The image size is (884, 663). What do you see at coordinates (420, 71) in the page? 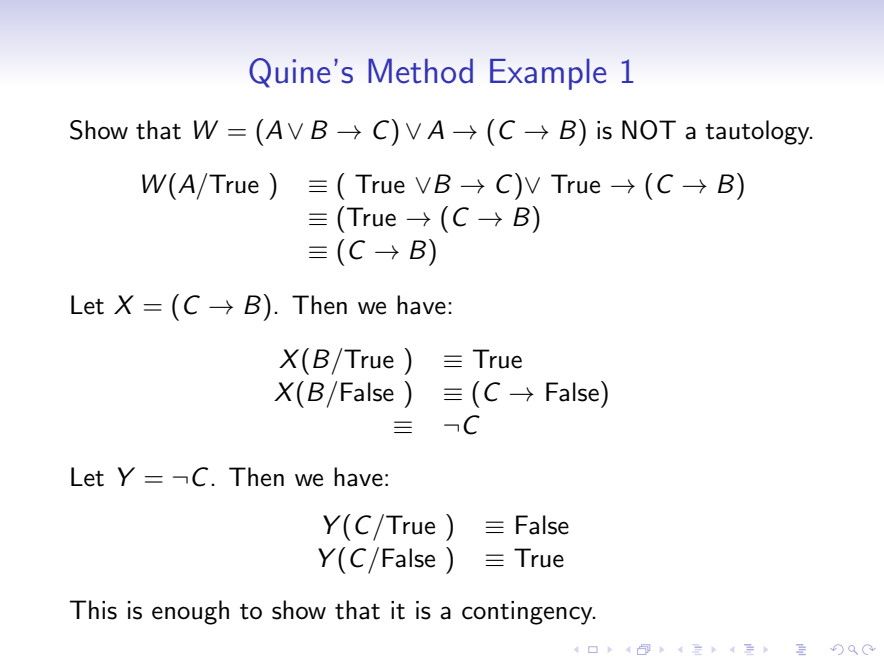
I see `Method` at bounding box center [420, 71].
